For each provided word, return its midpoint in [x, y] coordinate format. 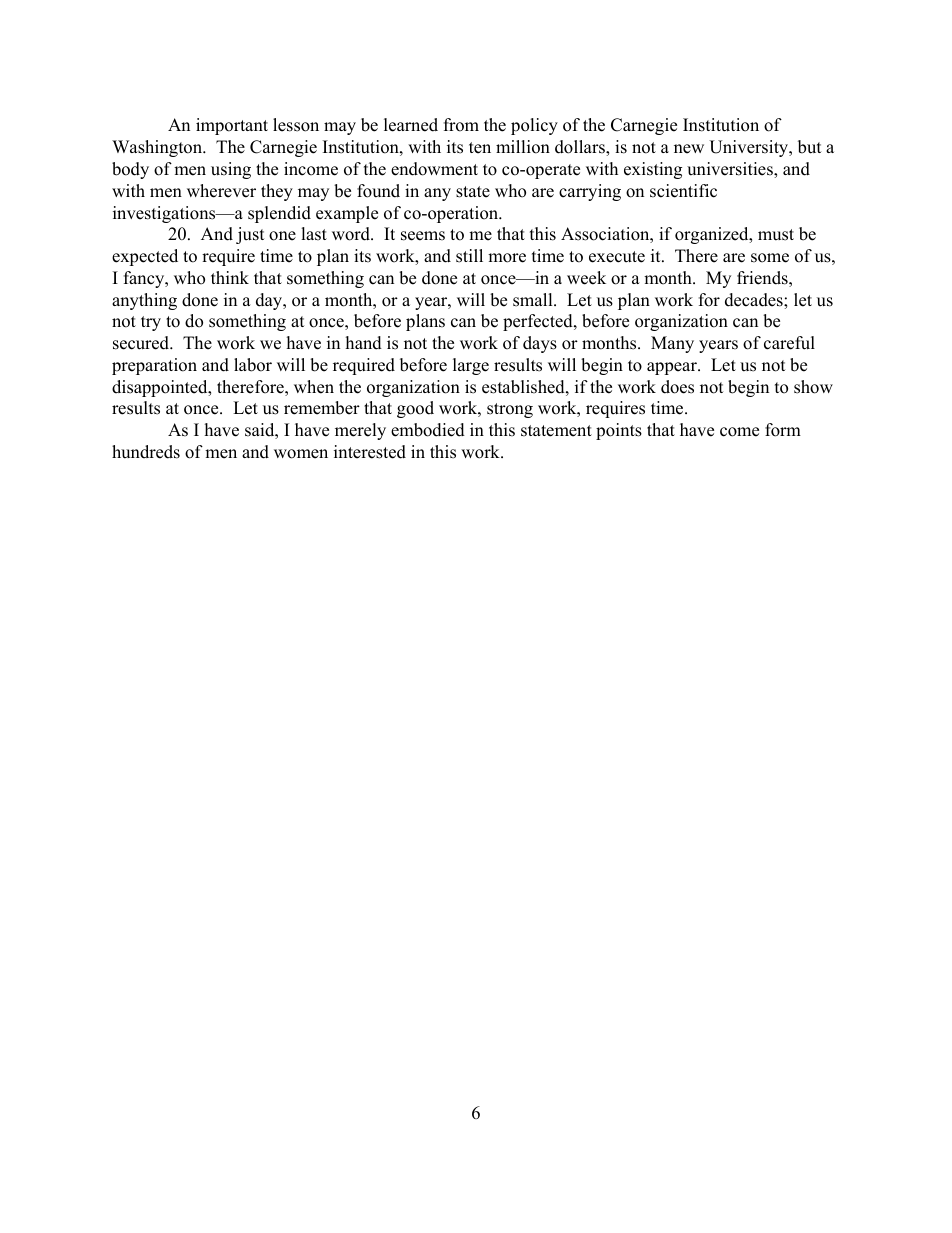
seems [423, 236]
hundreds [146, 452]
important [232, 126]
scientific [683, 191]
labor [253, 365]
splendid [279, 214]
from [461, 125]
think [230, 277]
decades [755, 300]
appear [673, 368]
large [471, 366]
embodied [428, 430]
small [534, 300]
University [750, 148]
